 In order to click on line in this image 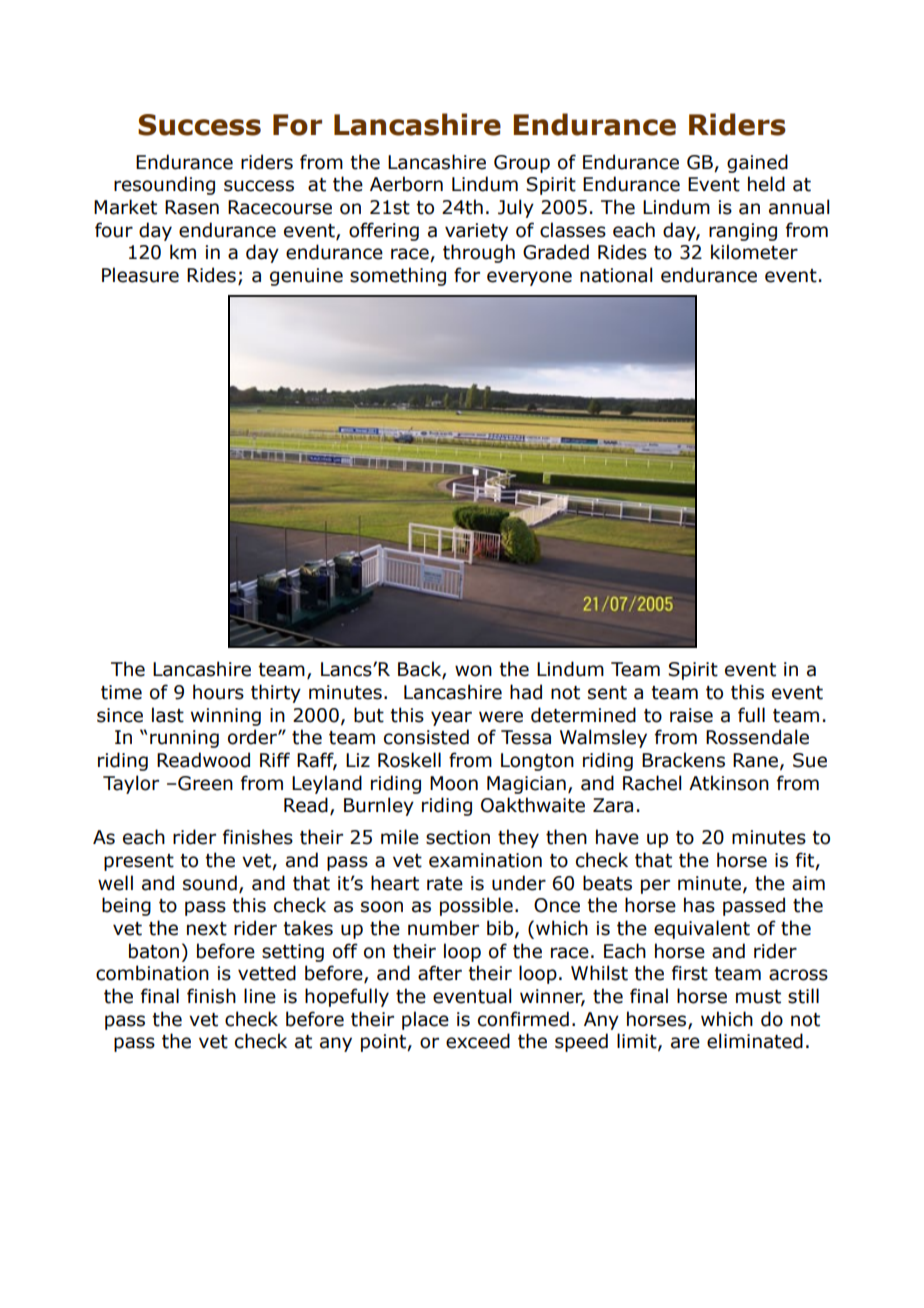, I will do `click(260, 996)`.
